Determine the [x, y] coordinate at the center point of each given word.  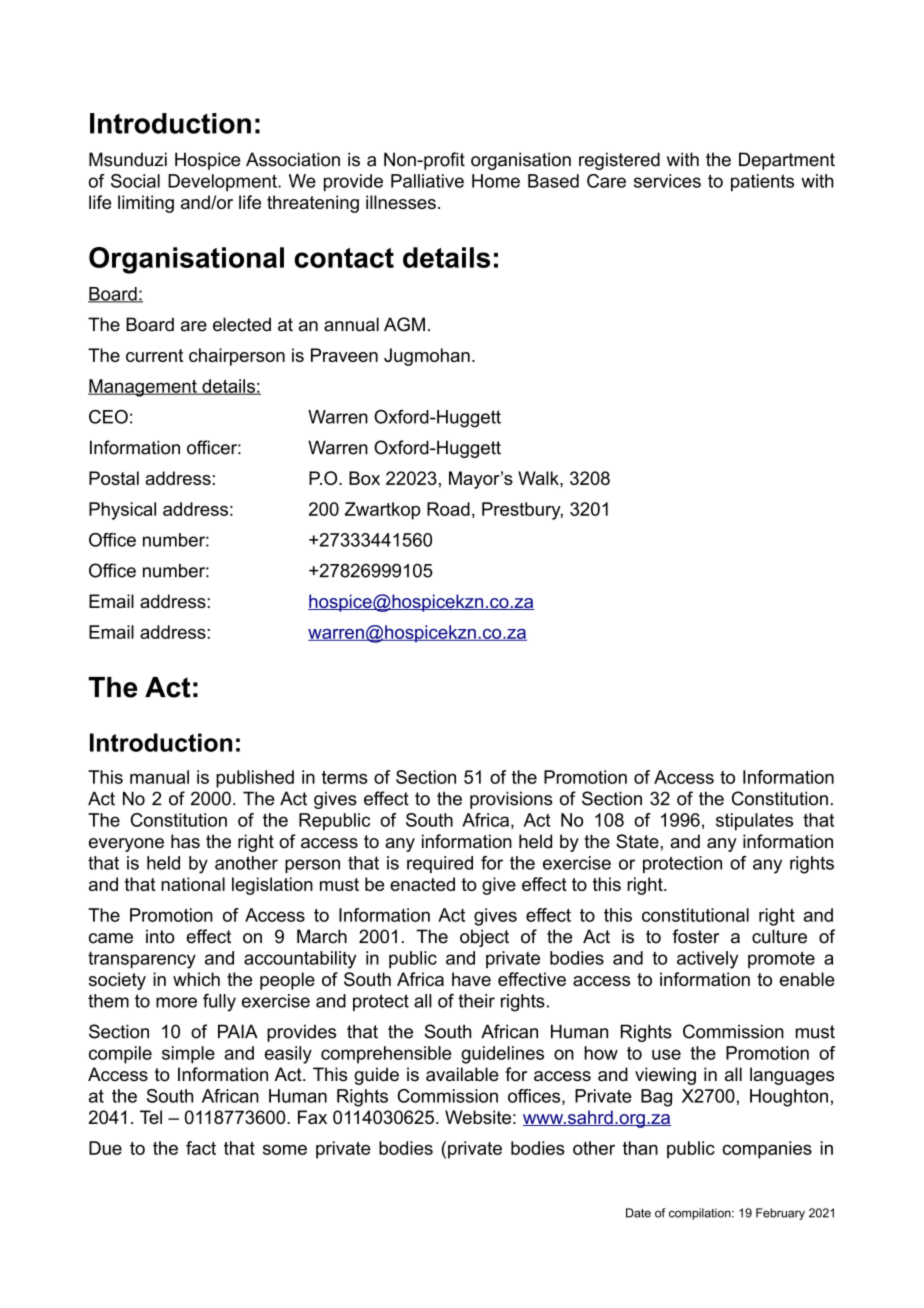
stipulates [754, 822]
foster [696, 936]
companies [767, 1150]
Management [143, 388]
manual [159, 777]
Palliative [427, 181]
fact [201, 1148]
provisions [511, 800]
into [160, 936]
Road [448, 509]
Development [223, 183]
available [462, 1074]
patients [762, 183]
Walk [539, 478]
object [484, 938]
